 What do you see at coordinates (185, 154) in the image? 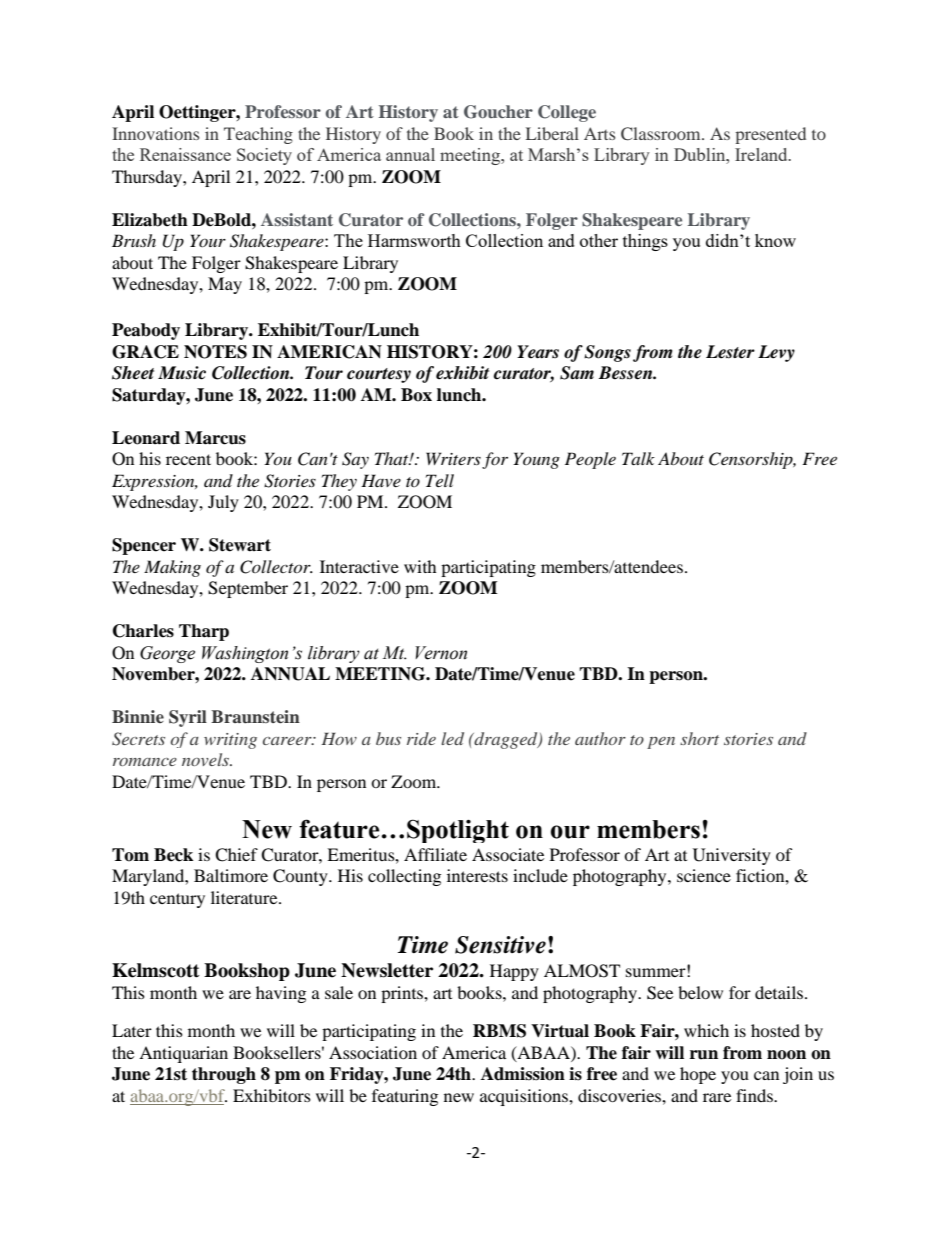
I see `Renaissance` at bounding box center [185, 154].
